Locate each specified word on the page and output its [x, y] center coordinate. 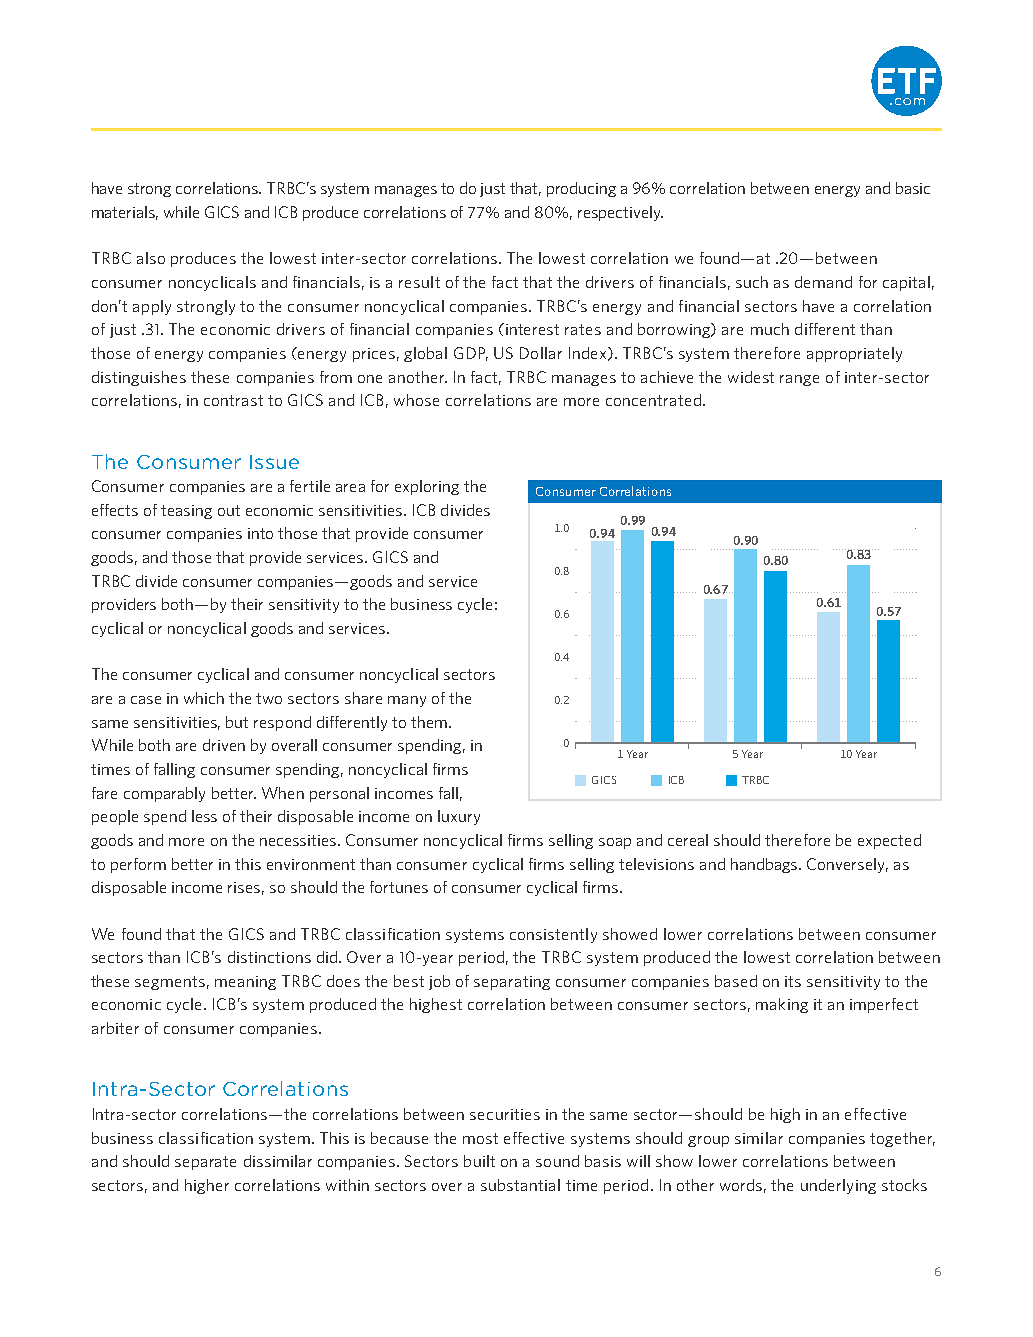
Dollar [541, 353]
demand [823, 282]
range [799, 380]
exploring [427, 487]
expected [889, 841]
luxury [459, 817]
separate [205, 1163]
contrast [233, 400]
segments [170, 983]
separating [512, 983]
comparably [164, 794]
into [260, 533]
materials [125, 213]
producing [581, 189]
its [793, 981]
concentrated [653, 400]
